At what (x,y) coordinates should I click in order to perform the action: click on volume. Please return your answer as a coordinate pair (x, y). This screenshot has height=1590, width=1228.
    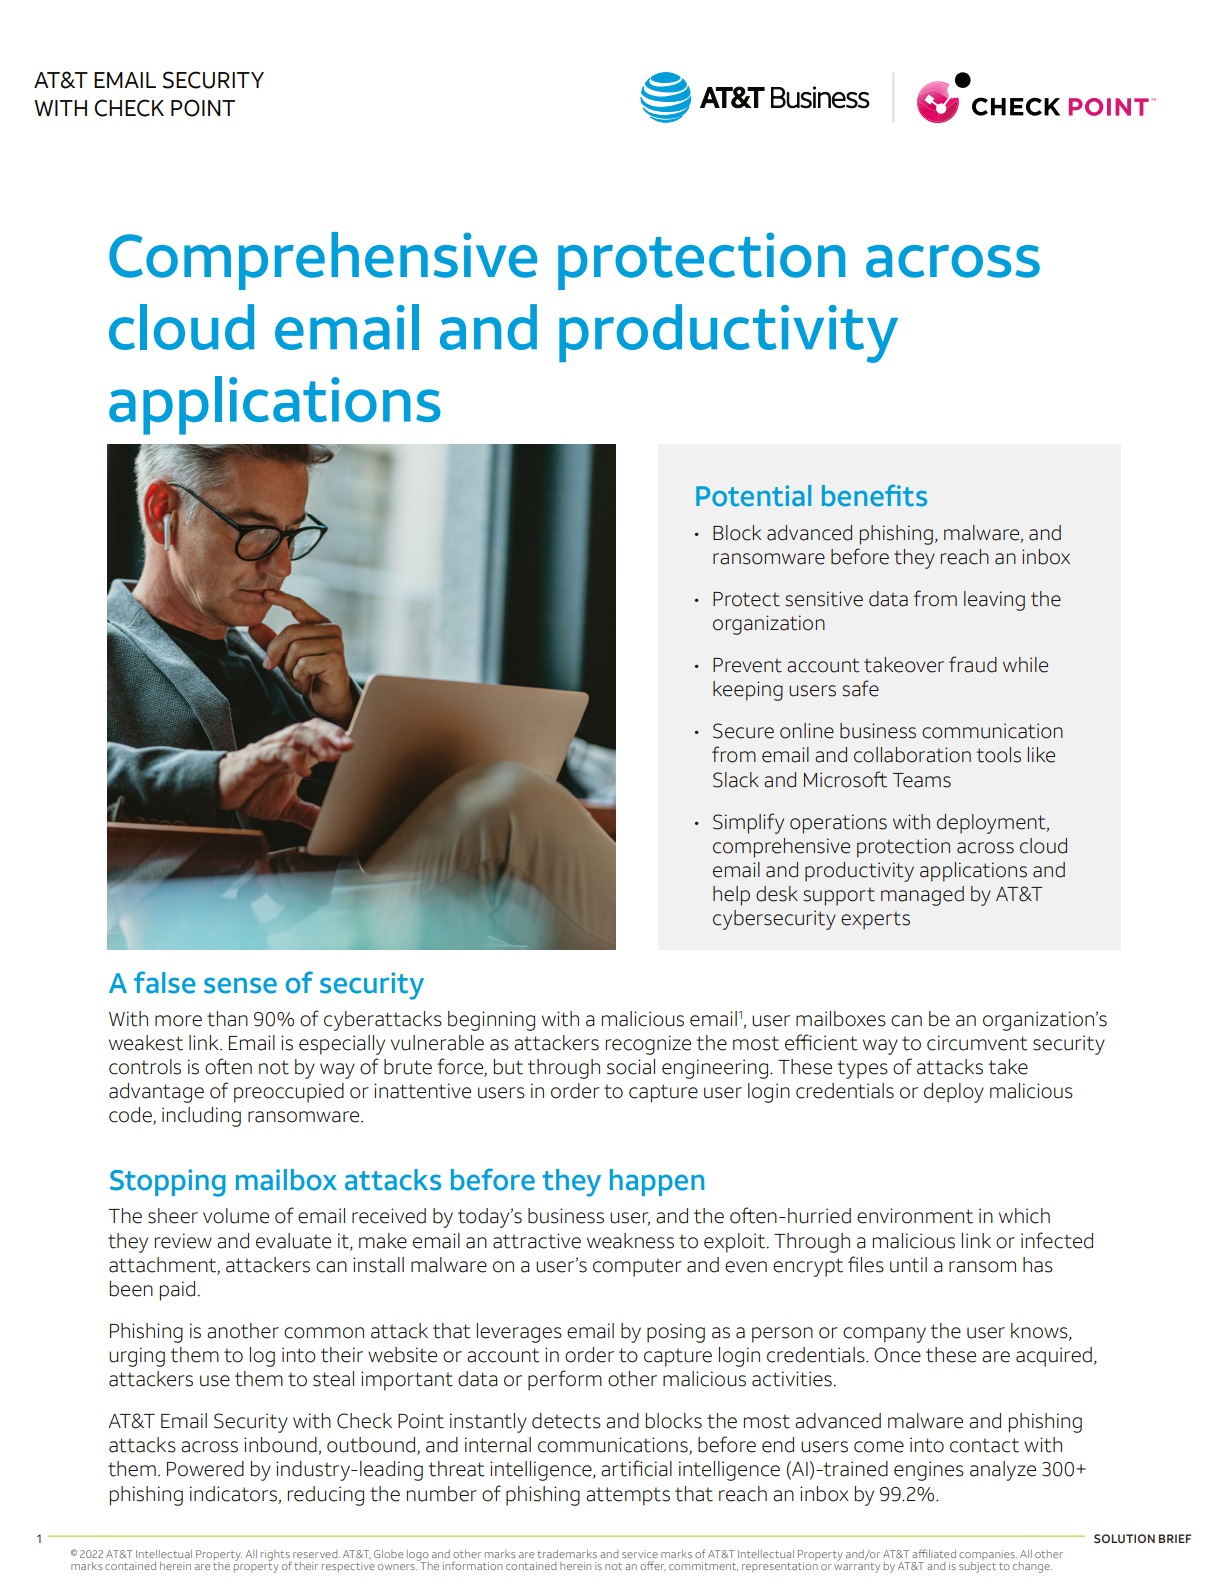
    Looking at the image, I should click on (236, 1216).
